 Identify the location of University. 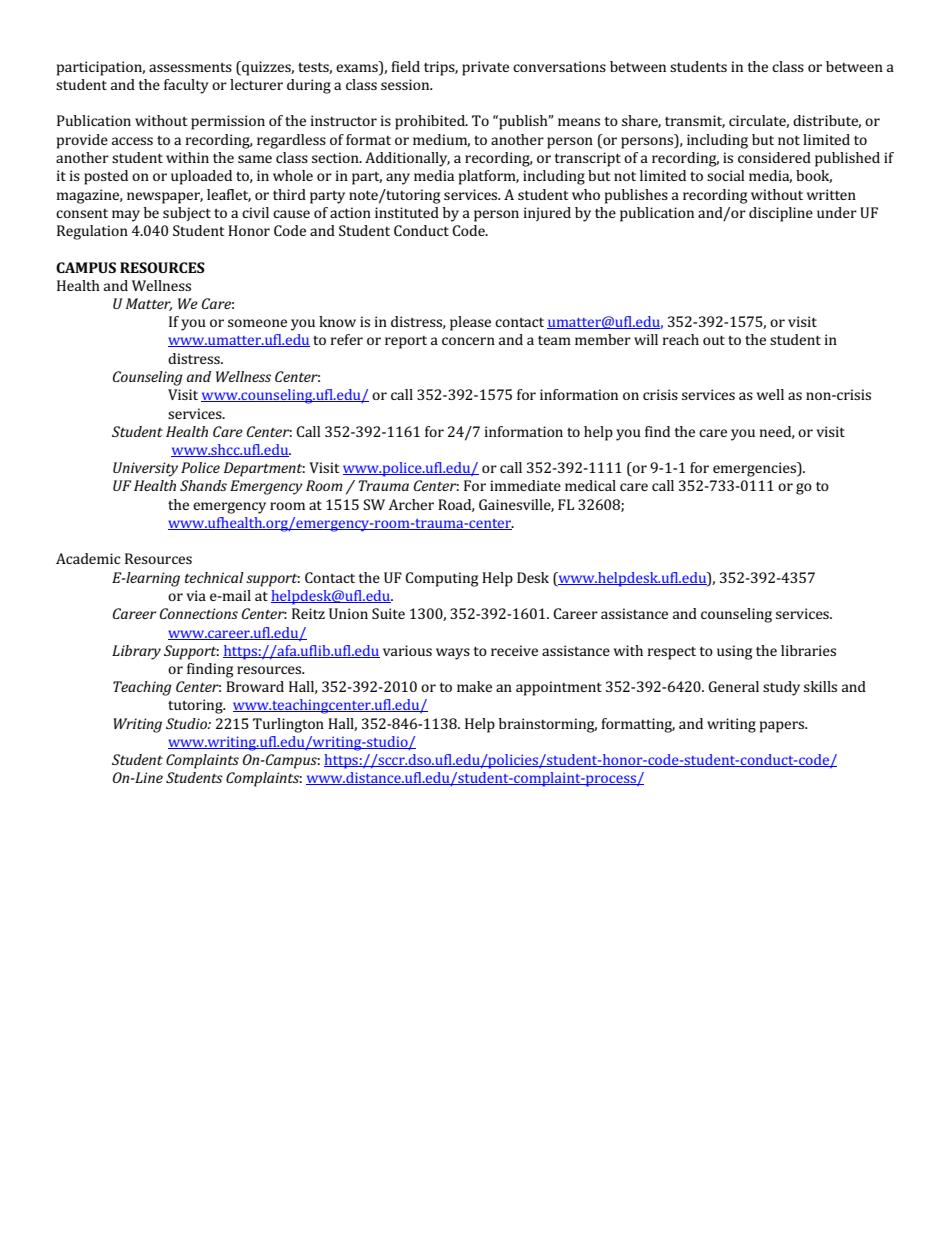
(145, 469).
